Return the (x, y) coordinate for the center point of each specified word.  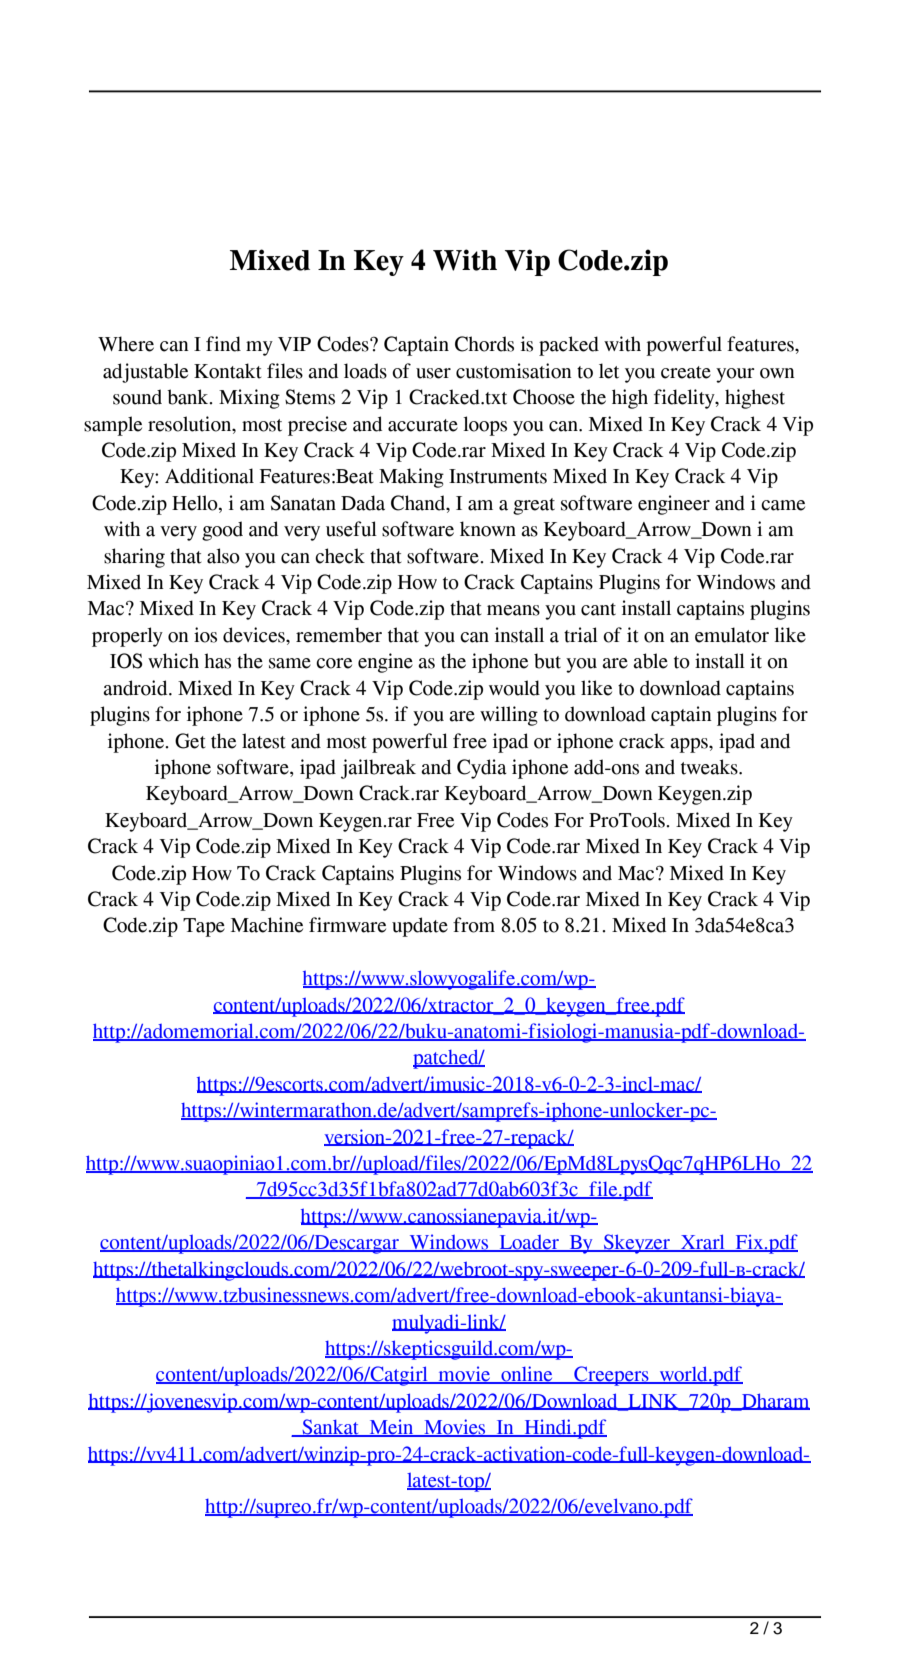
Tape (204, 927)
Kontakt (228, 371)
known (488, 529)
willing (509, 716)
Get (190, 741)
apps (690, 745)
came (783, 505)
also (223, 556)
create (686, 372)
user (433, 373)
